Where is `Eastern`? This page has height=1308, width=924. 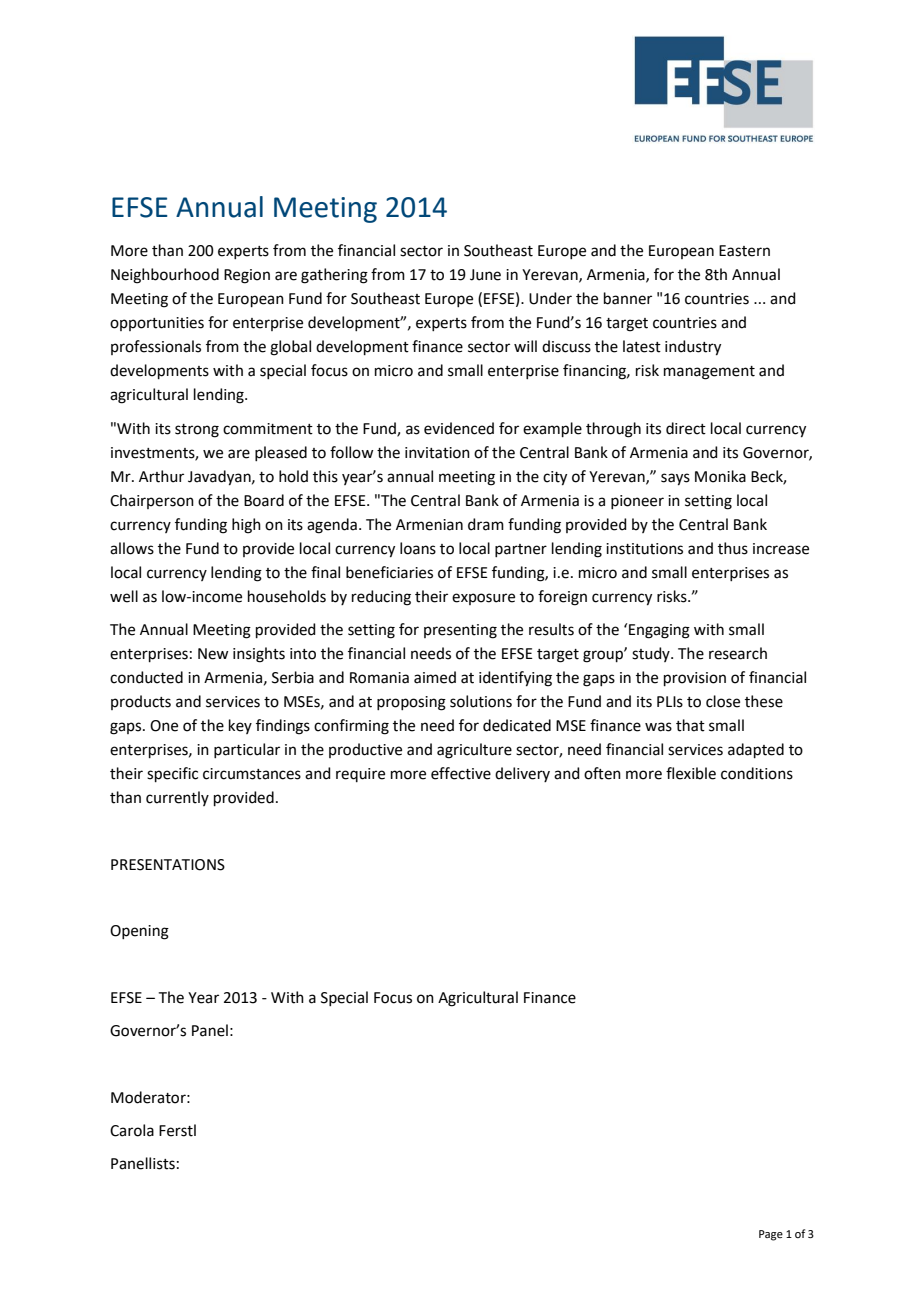
Eastern is located at coordinates (744, 251).
